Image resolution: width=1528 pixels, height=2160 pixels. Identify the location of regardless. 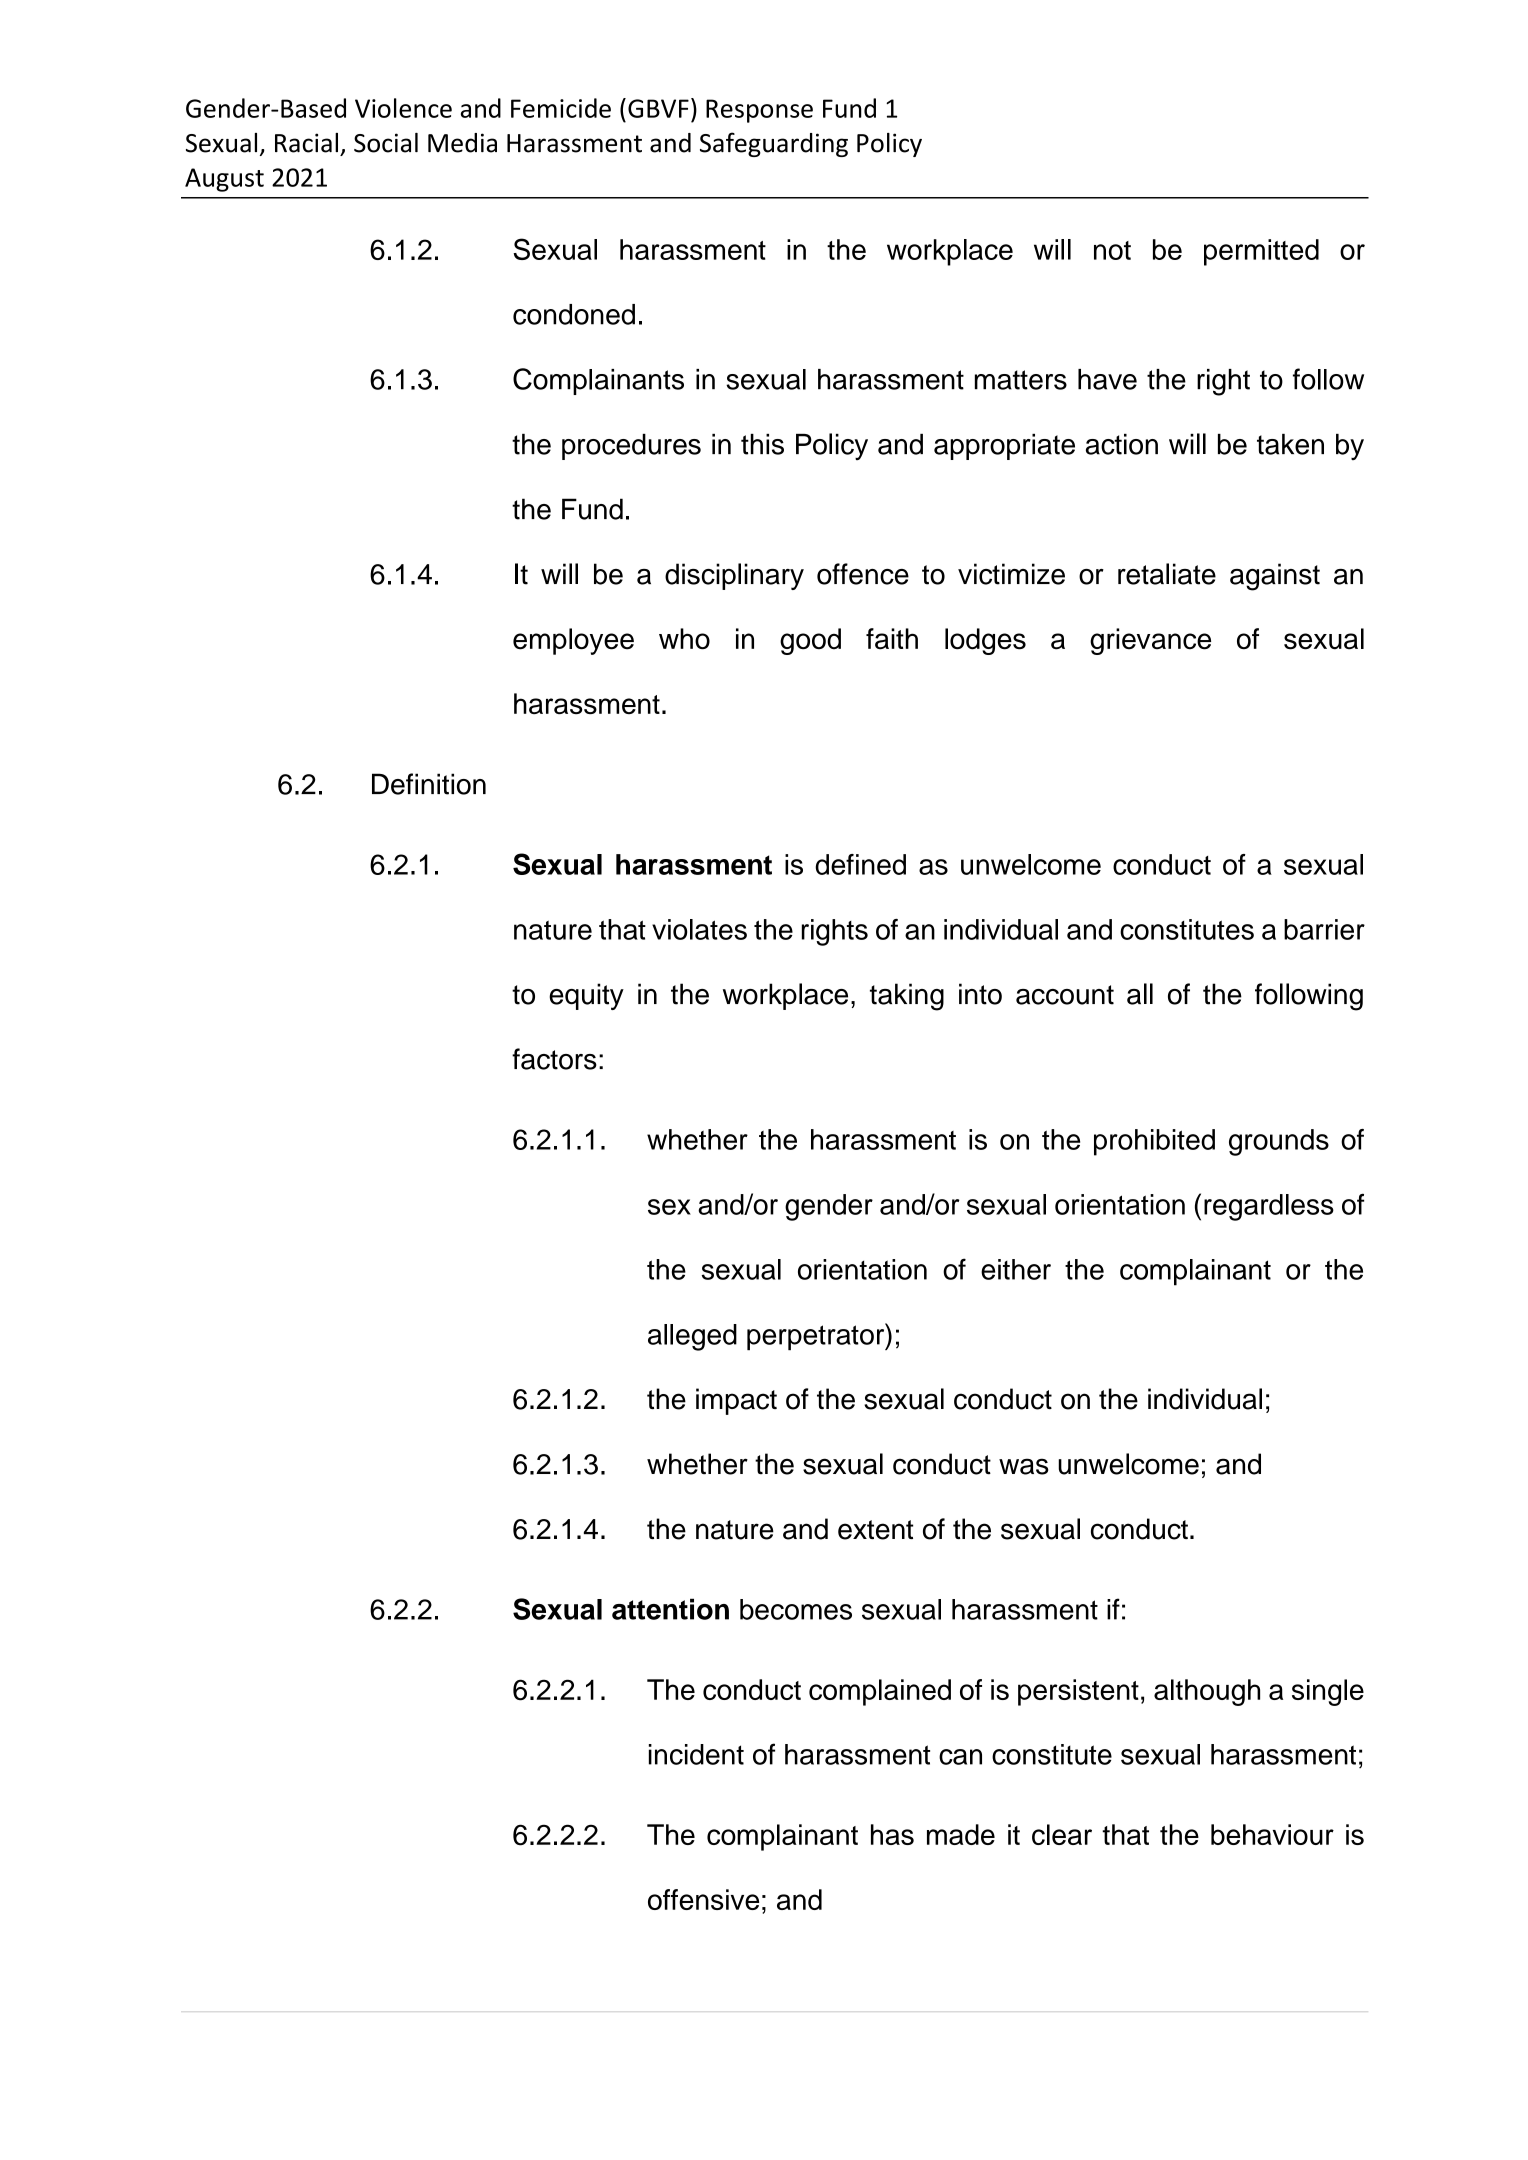
(1269, 1207).
